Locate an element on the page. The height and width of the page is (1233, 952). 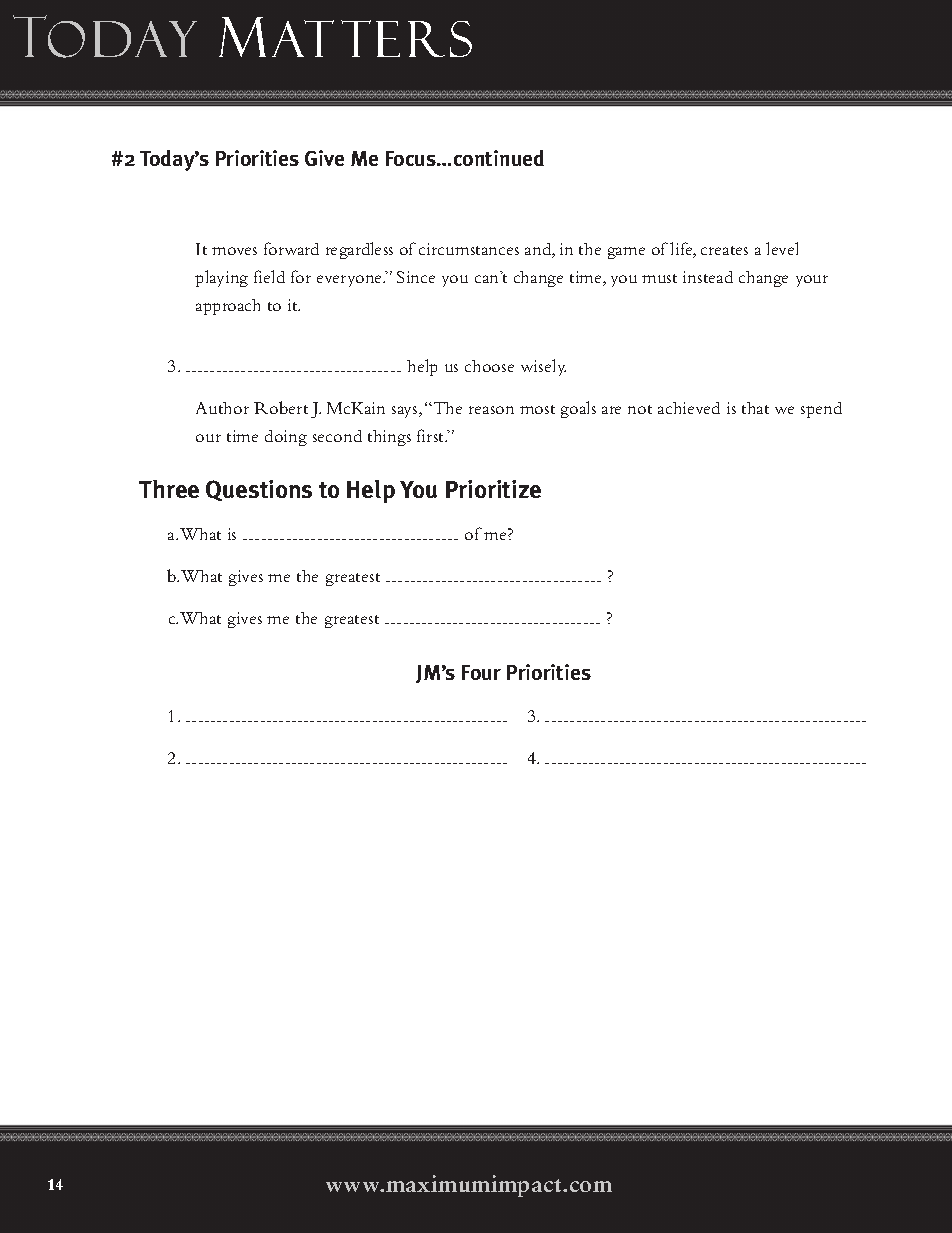
Four is located at coordinates (481, 672).
